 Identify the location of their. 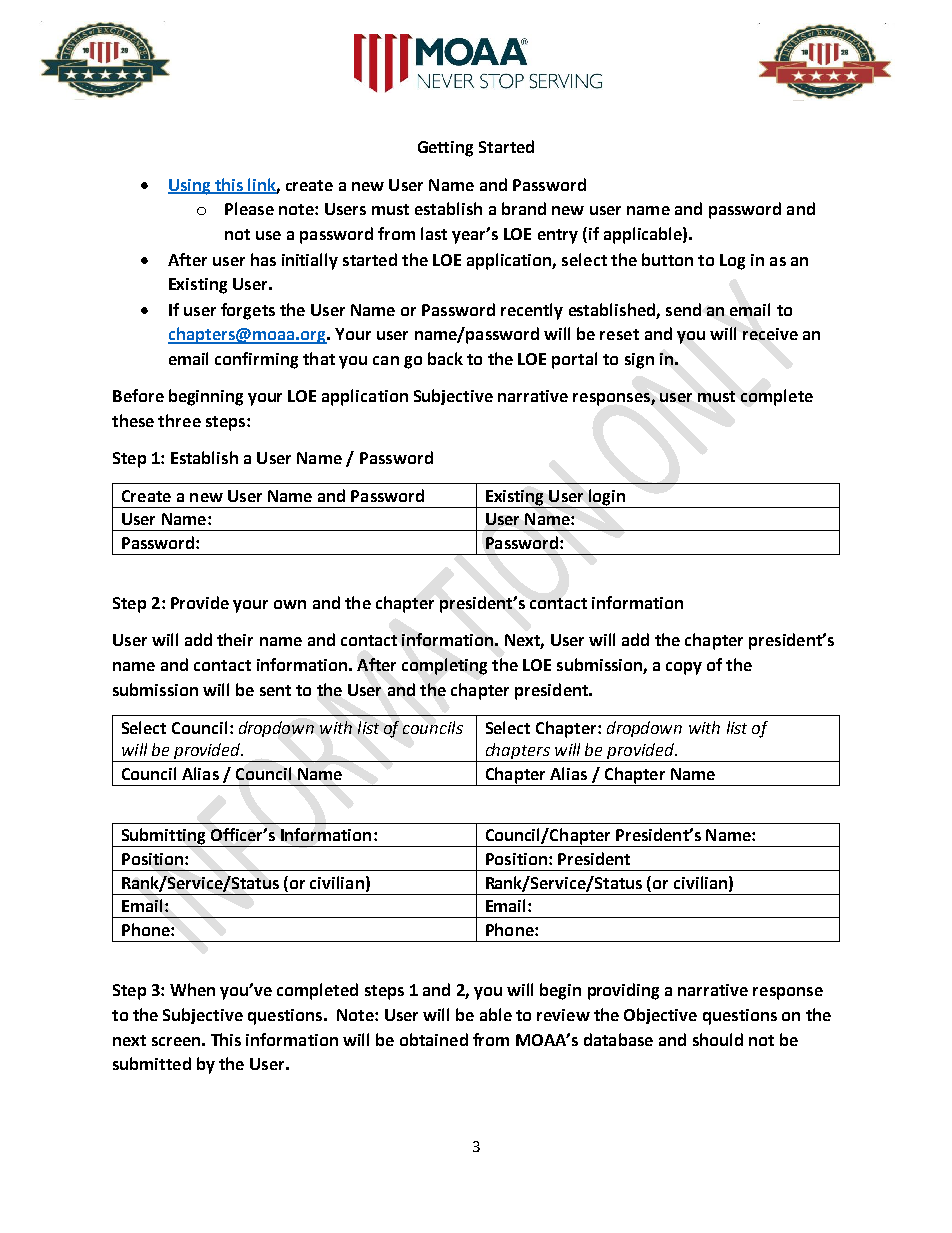
(235, 639).
